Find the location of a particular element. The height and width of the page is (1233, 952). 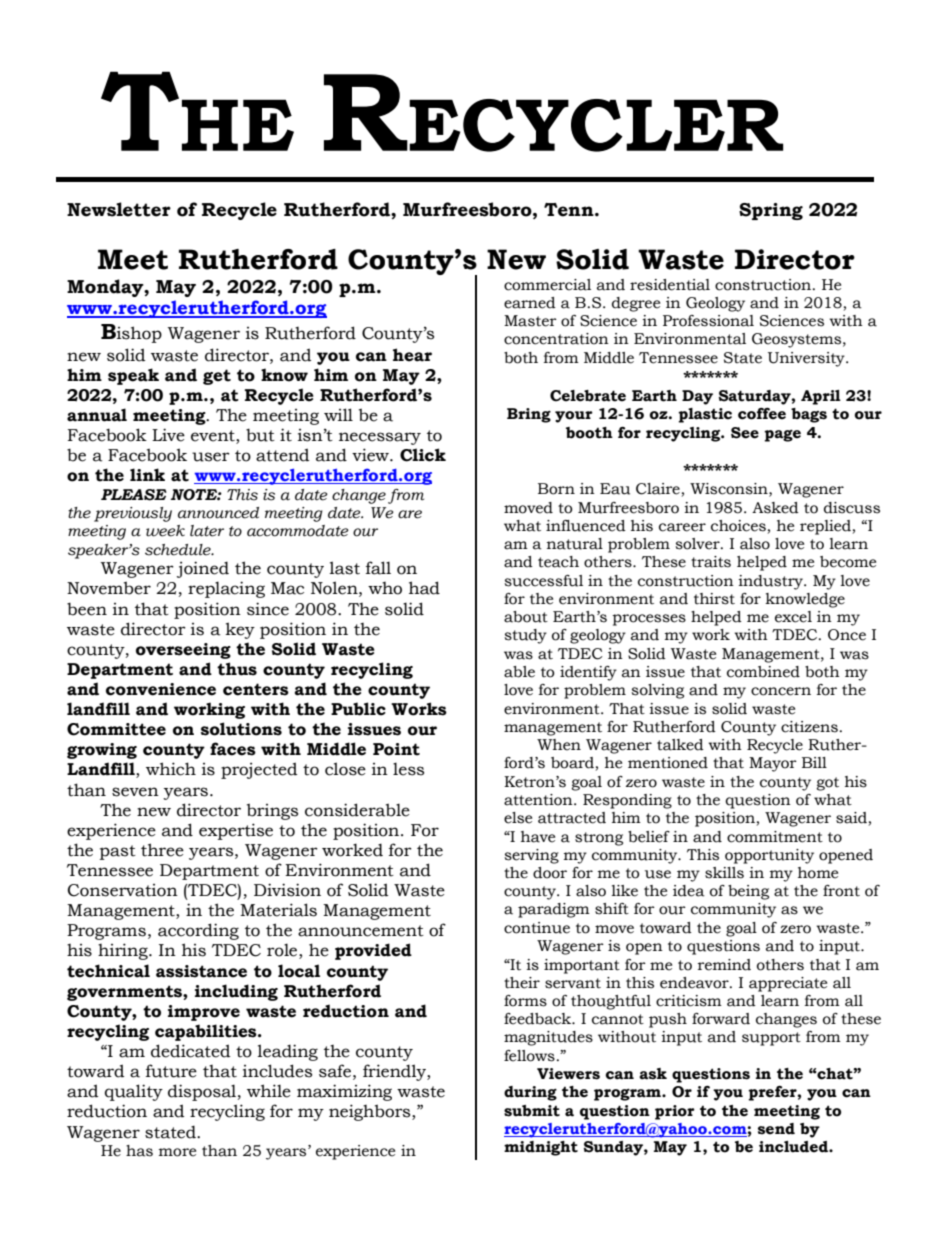

choices is located at coordinates (738, 526).
